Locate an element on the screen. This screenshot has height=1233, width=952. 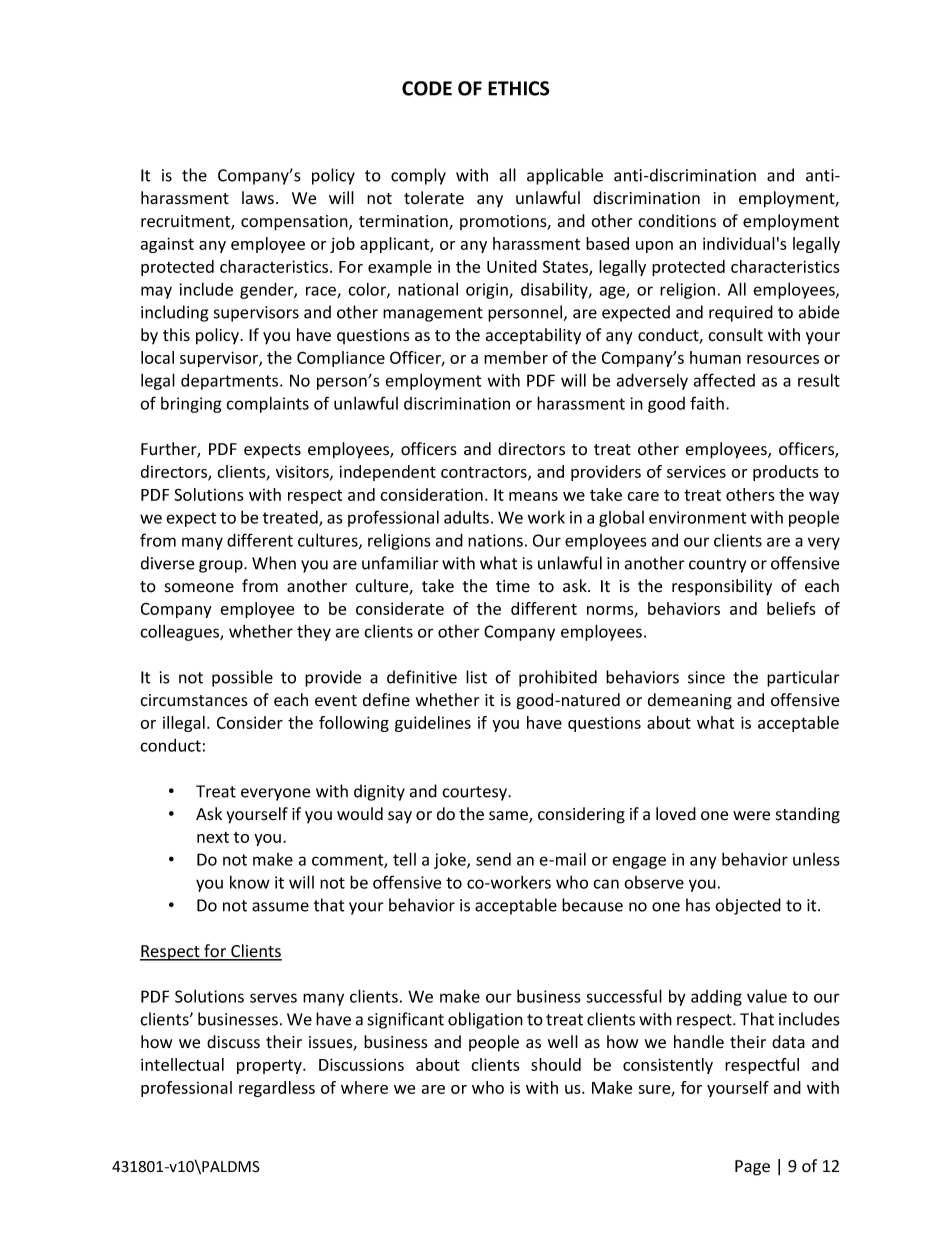
products is located at coordinates (786, 473).
